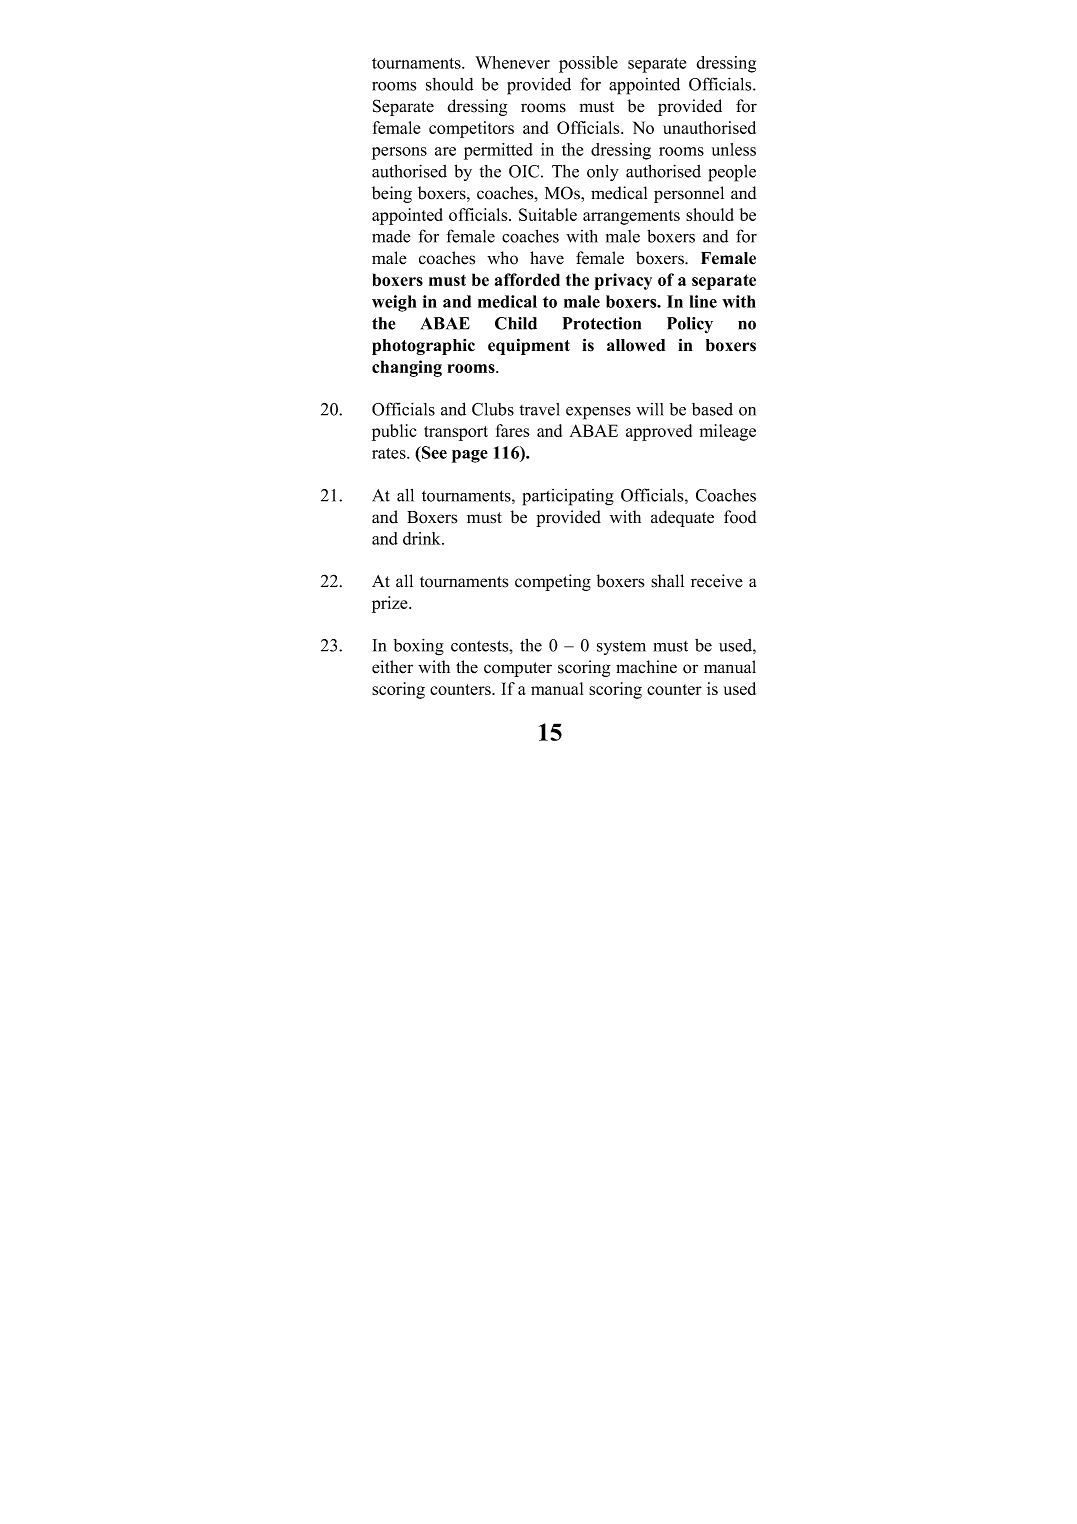 This page has width=1077, height=1524. Describe the element at coordinates (690, 325) in the page. I see `Policy` at that location.
